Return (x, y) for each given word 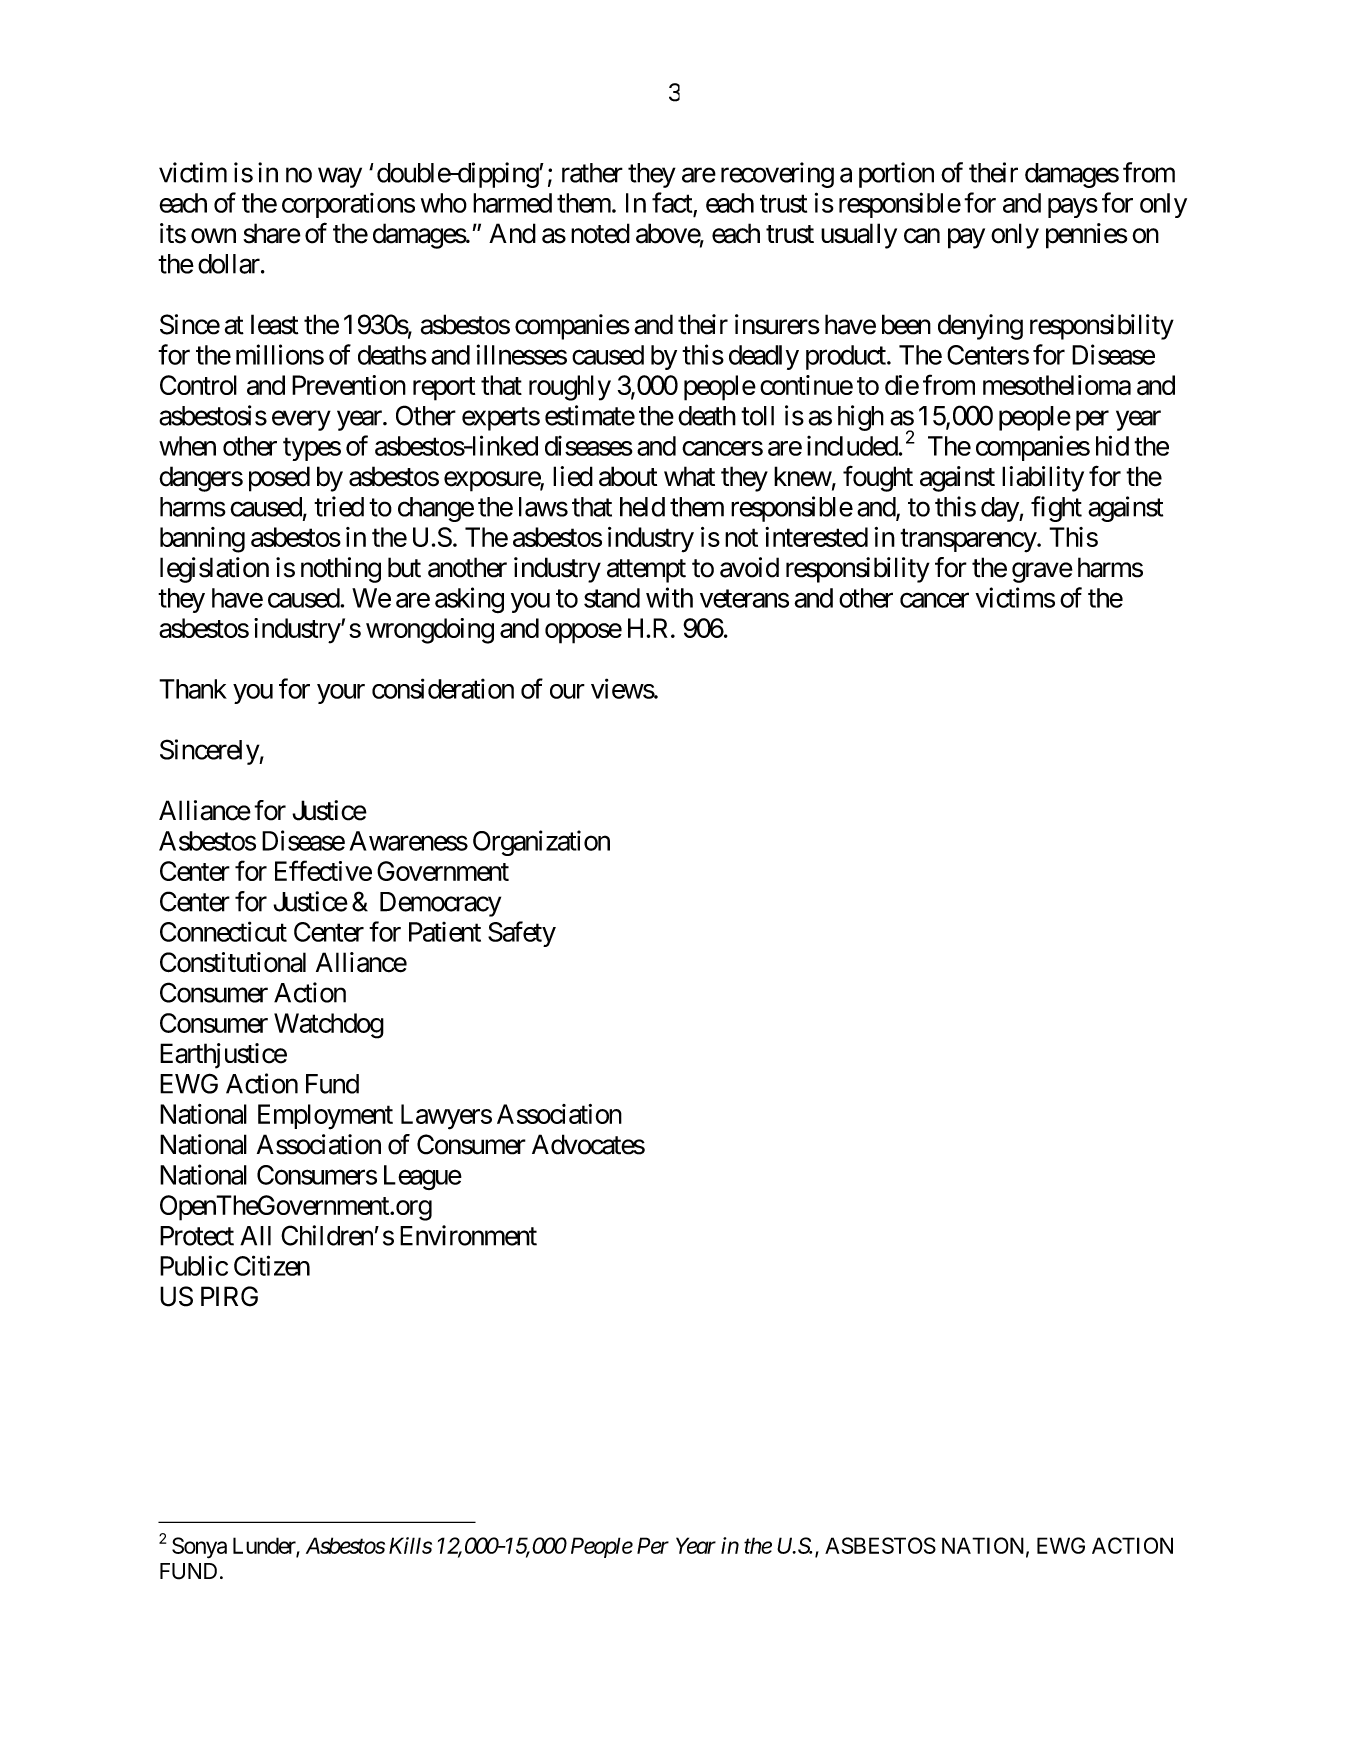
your (341, 694)
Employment (325, 1117)
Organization (541, 843)
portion (896, 175)
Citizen (272, 1265)
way (340, 178)
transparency (969, 541)
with (669, 597)
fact (672, 202)
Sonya (199, 1548)
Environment (468, 1235)
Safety (522, 934)
